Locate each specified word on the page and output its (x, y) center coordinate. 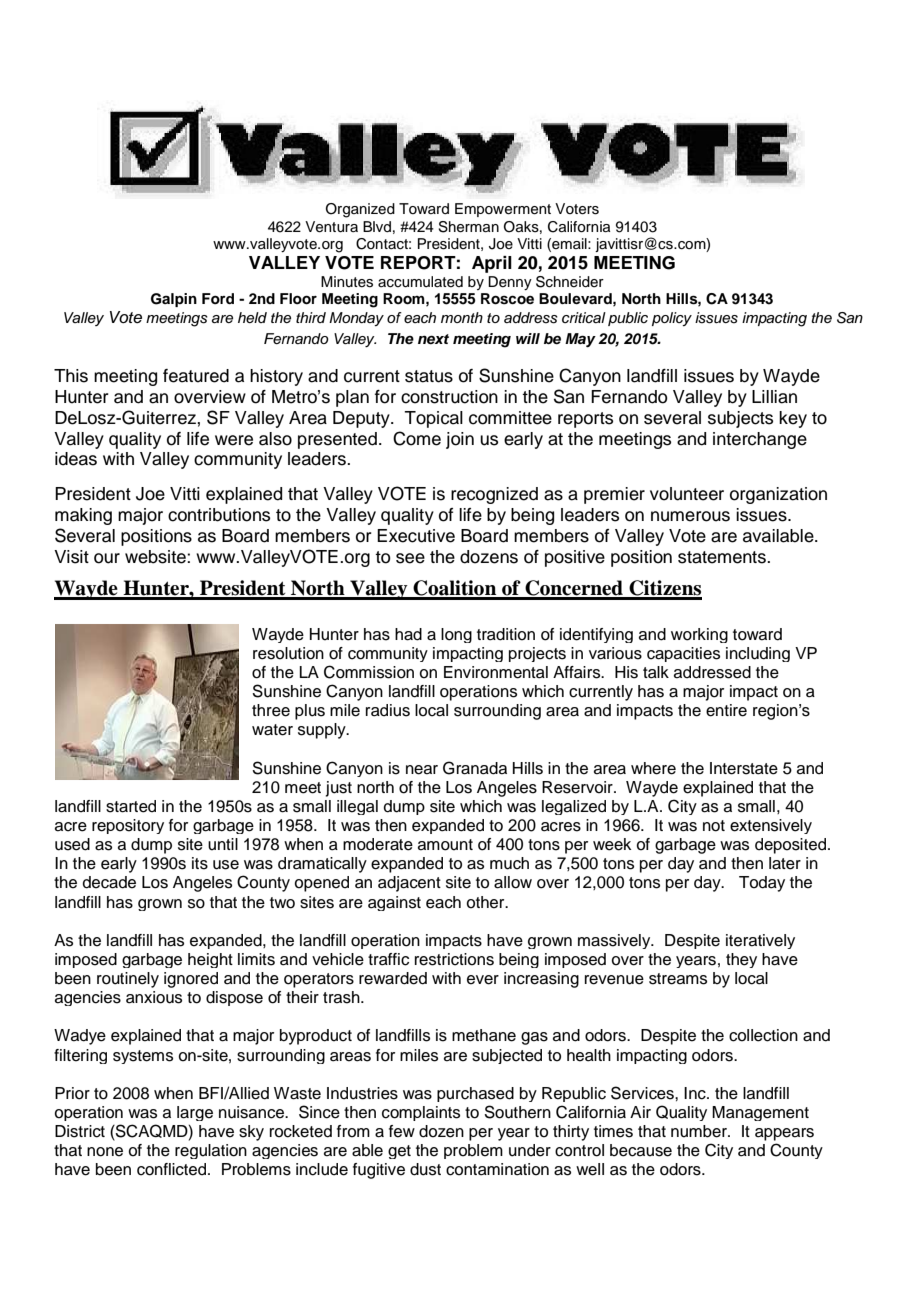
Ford (218, 299)
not (714, 826)
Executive (416, 536)
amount (445, 845)
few (402, 1131)
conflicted (173, 1169)
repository (128, 826)
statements (723, 557)
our (107, 558)
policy (672, 319)
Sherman (468, 227)
